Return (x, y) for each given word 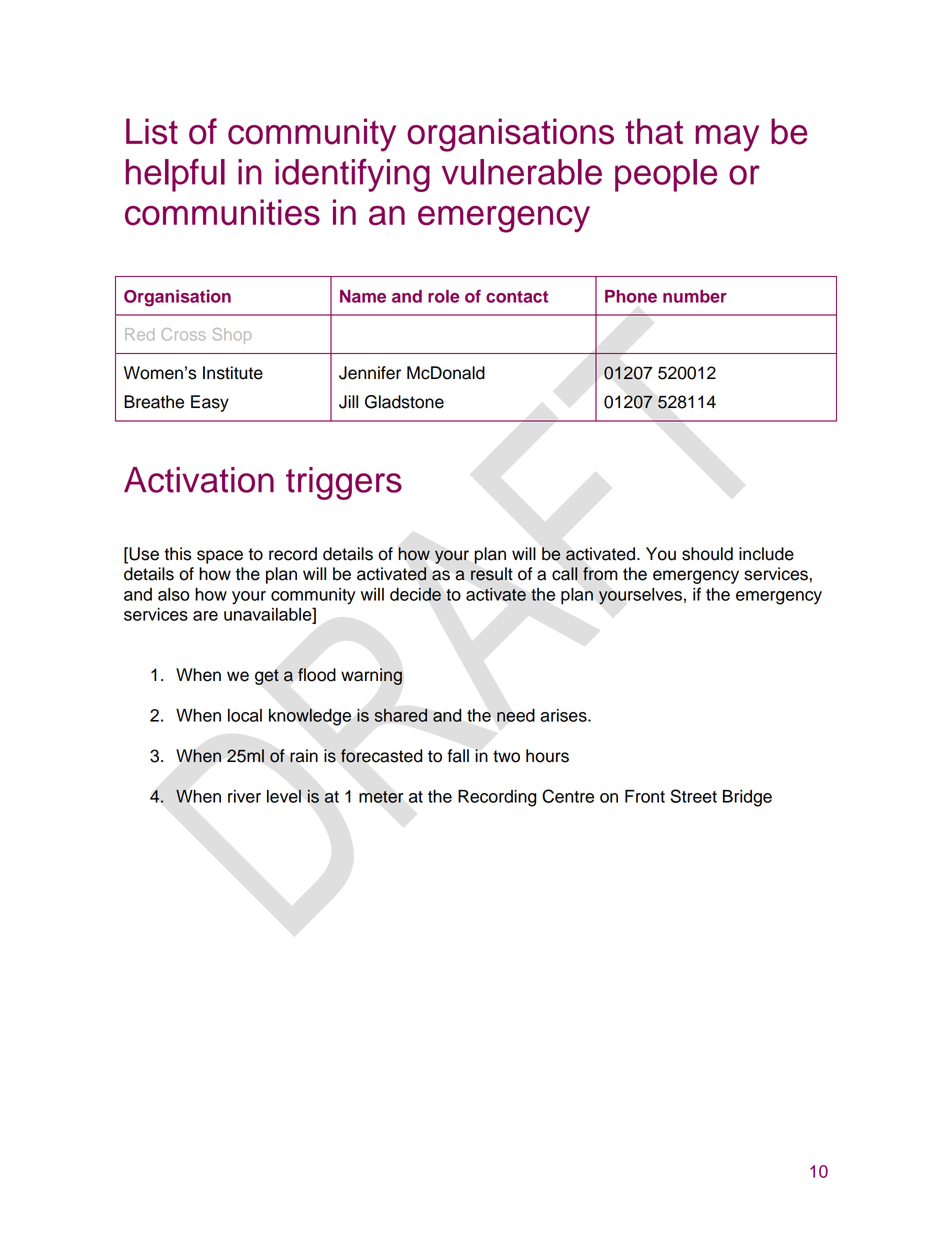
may (727, 138)
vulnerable (522, 172)
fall (458, 756)
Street (693, 796)
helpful (175, 175)
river (244, 796)
